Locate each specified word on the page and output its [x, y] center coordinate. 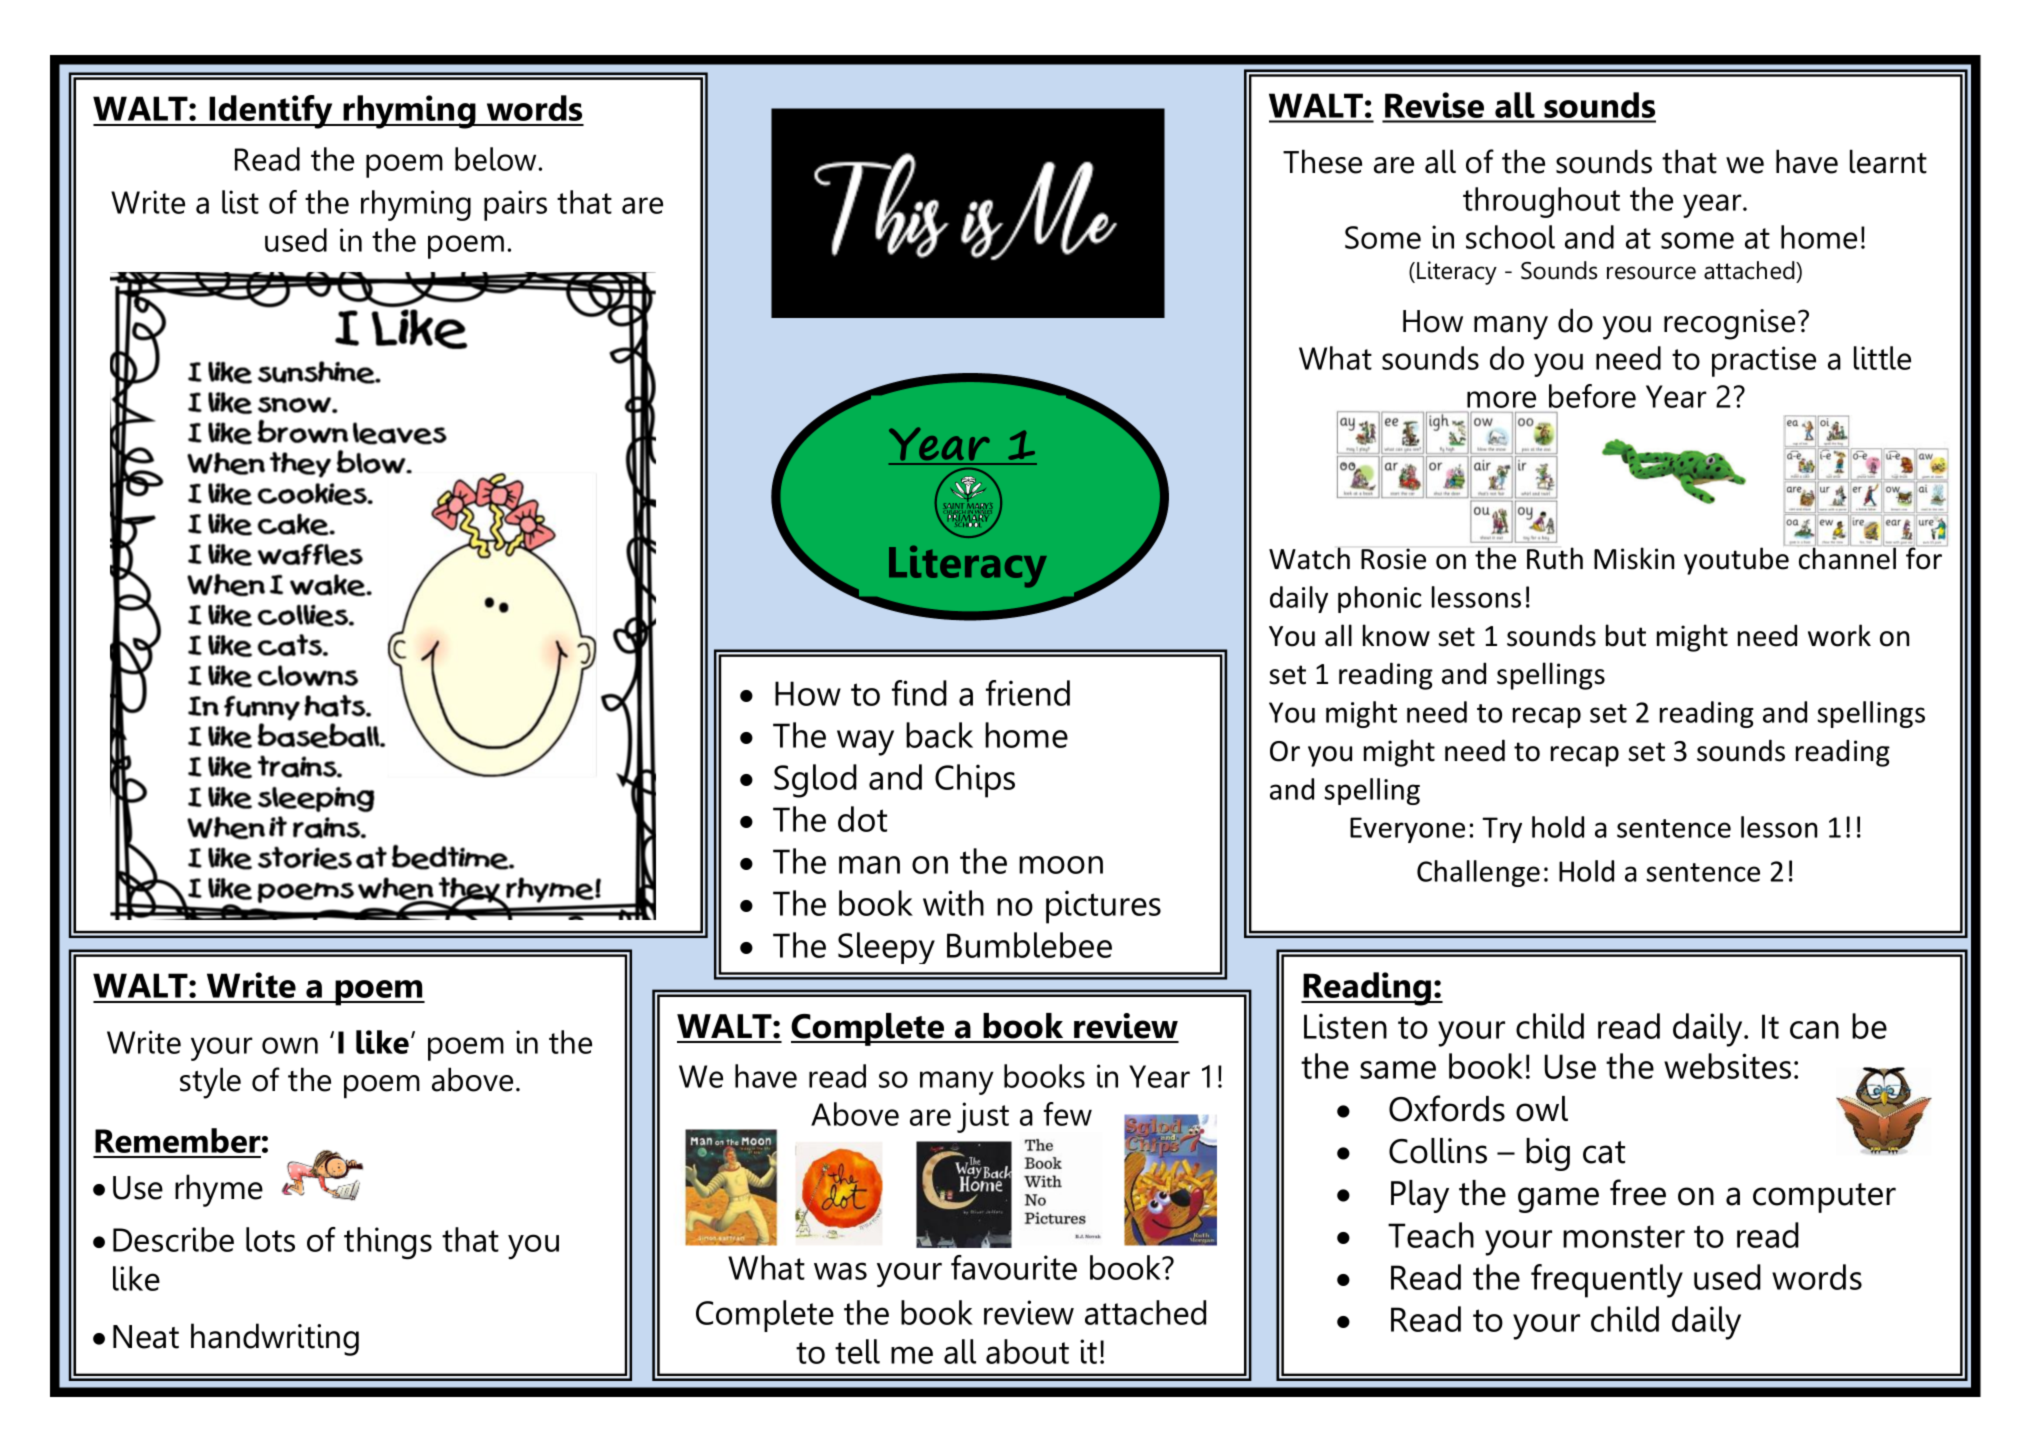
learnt [1888, 161]
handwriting [275, 1339]
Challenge [1478, 873]
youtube [1737, 560]
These [1322, 161]
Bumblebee [1029, 945]
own [290, 1045]
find [919, 693]
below [497, 159]
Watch [1309, 558]
